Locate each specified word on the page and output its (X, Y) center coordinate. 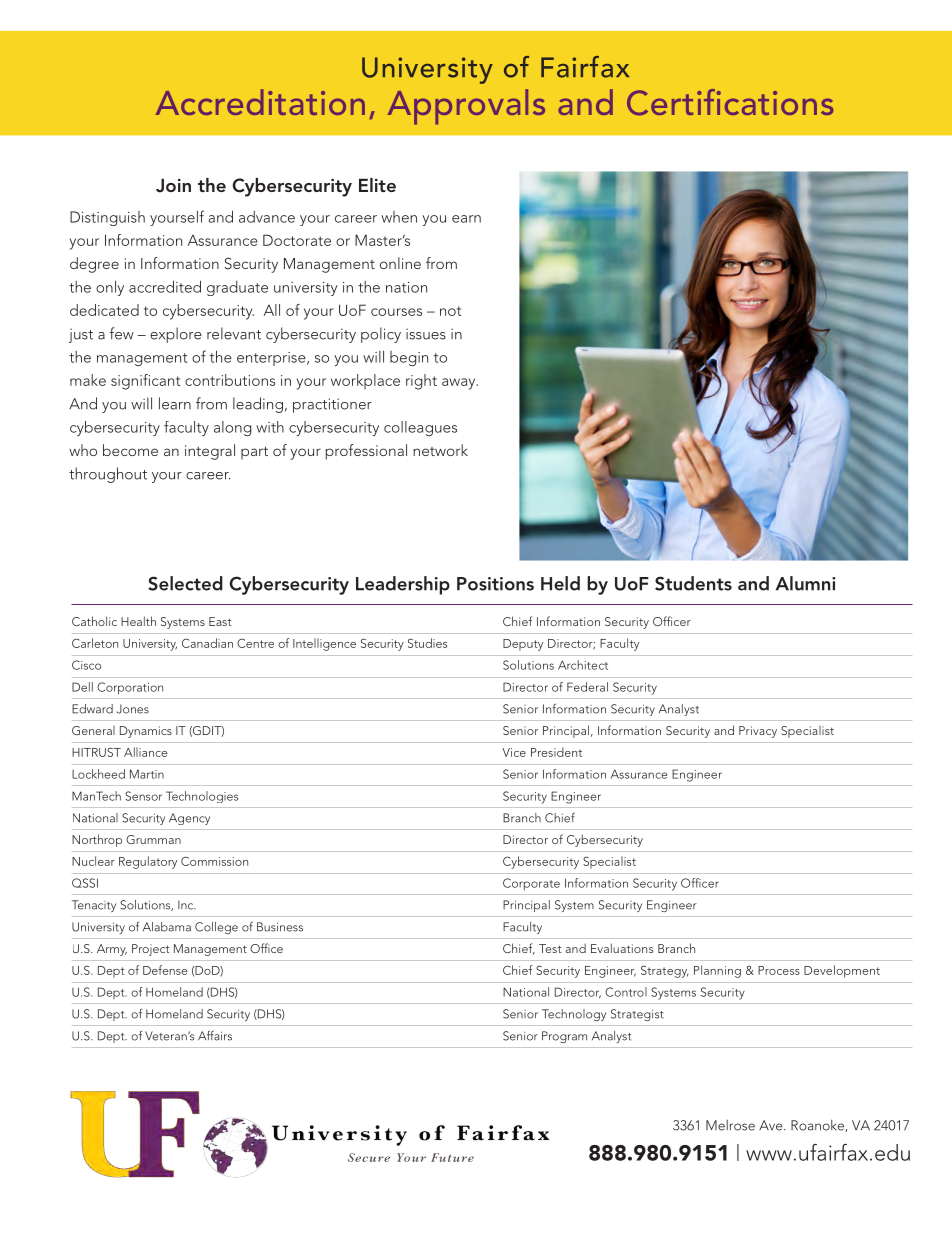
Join (173, 185)
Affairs (215, 1035)
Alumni (805, 583)
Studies (427, 643)
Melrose (730, 1125)
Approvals (466, 107)
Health (138, 621)
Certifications (730, 102)
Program (564, 1037)
